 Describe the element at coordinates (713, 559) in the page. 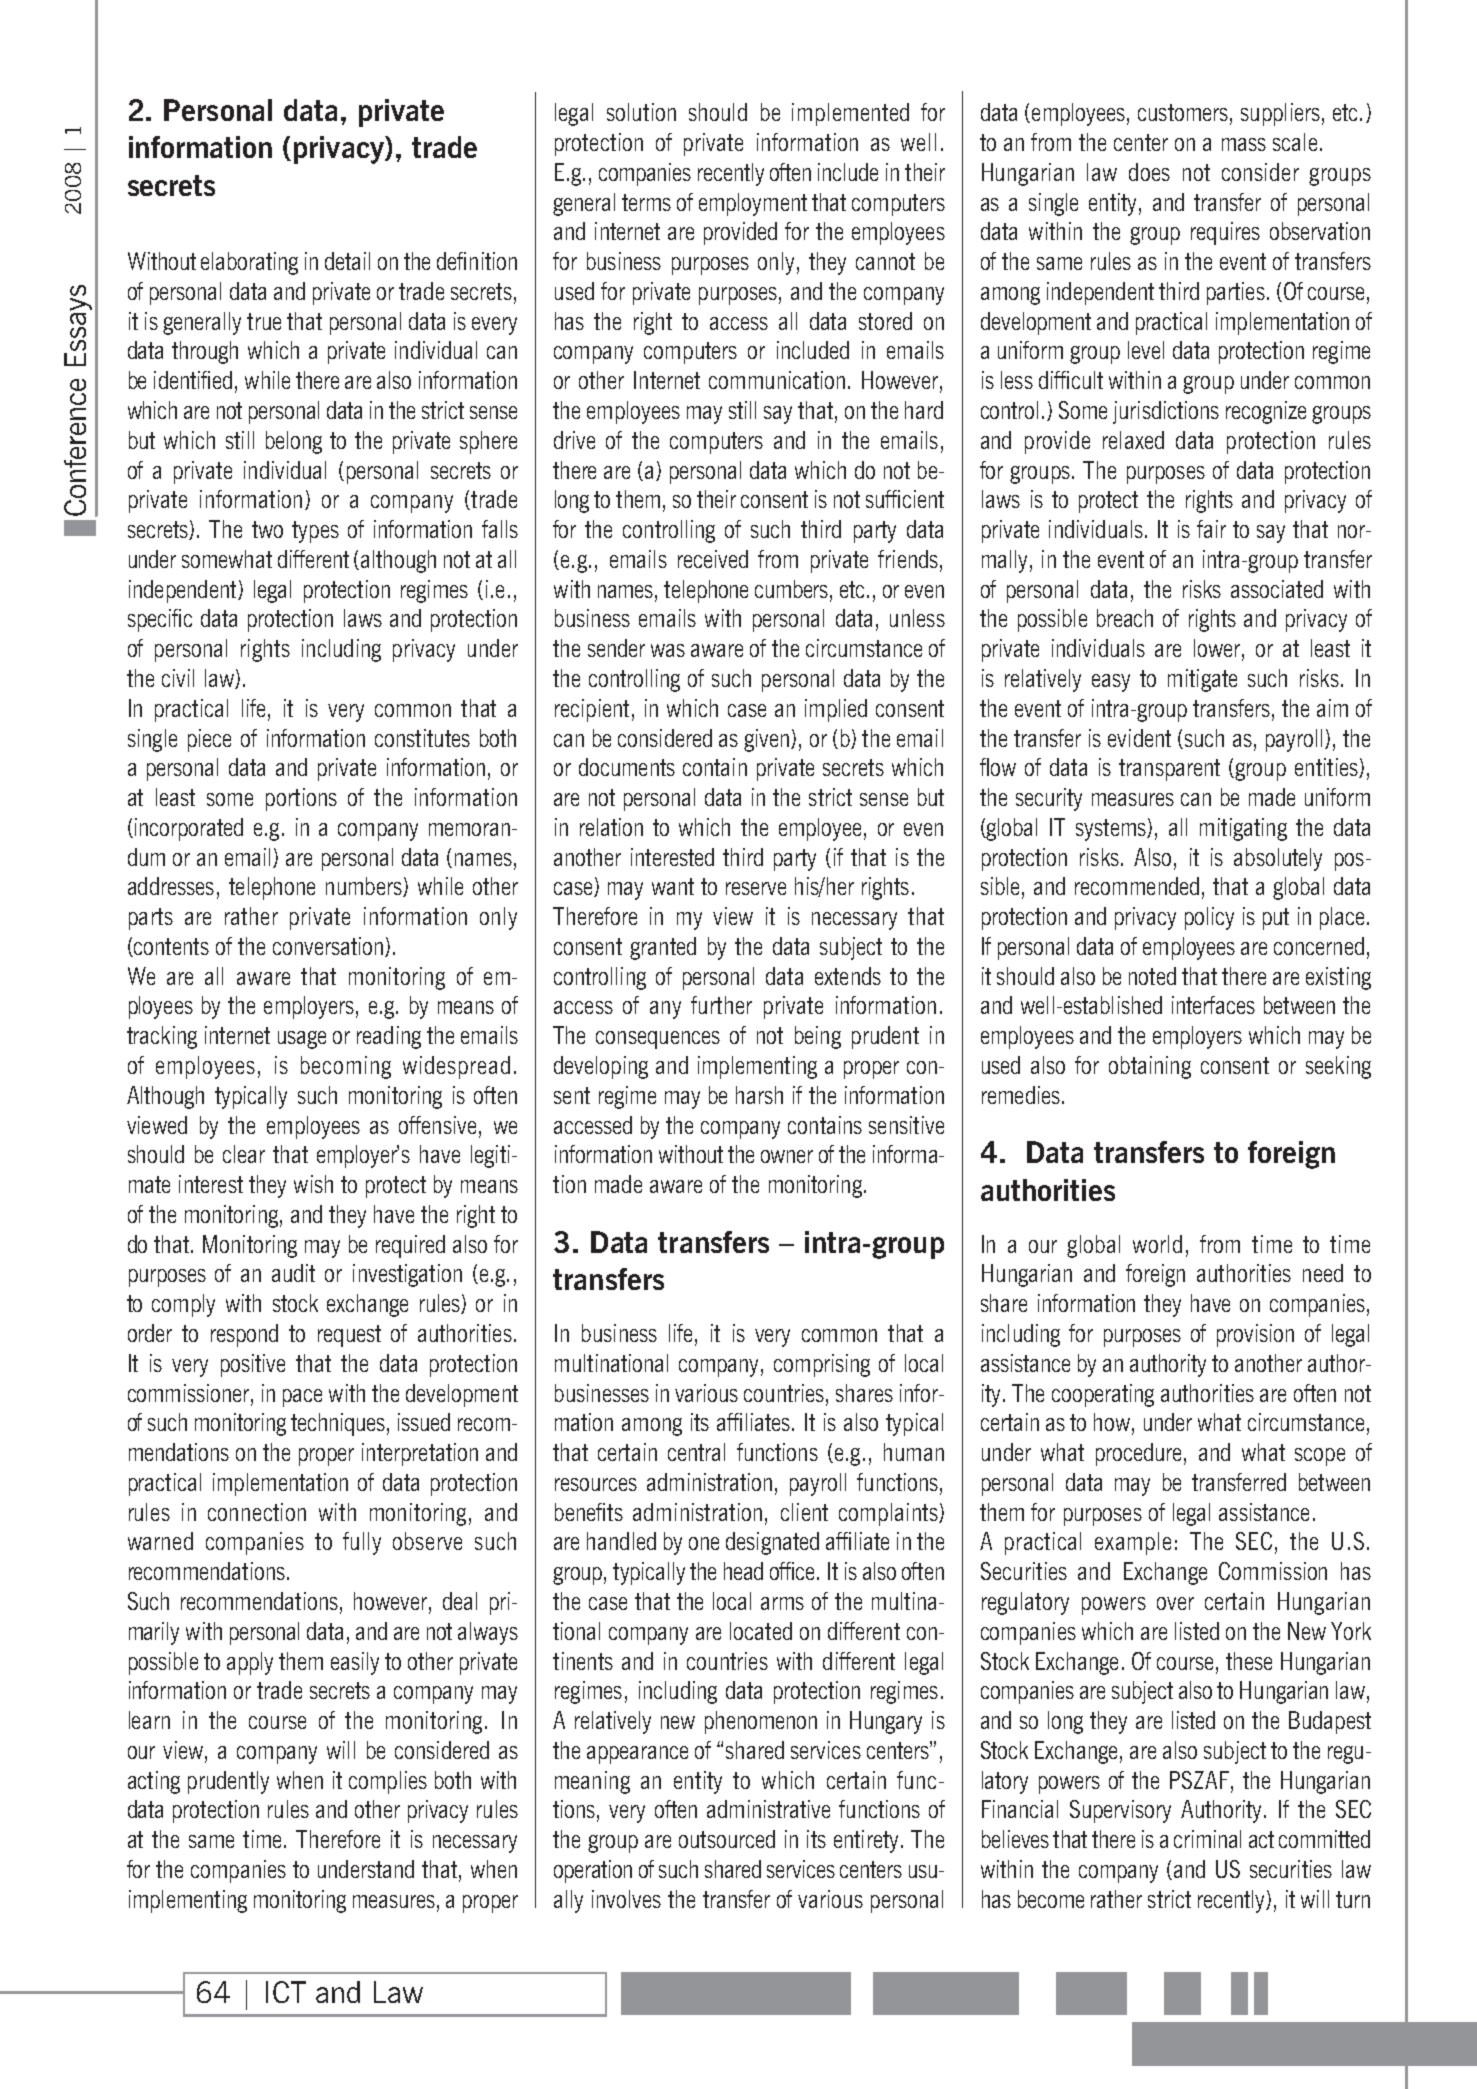

I see `received` at that location.
